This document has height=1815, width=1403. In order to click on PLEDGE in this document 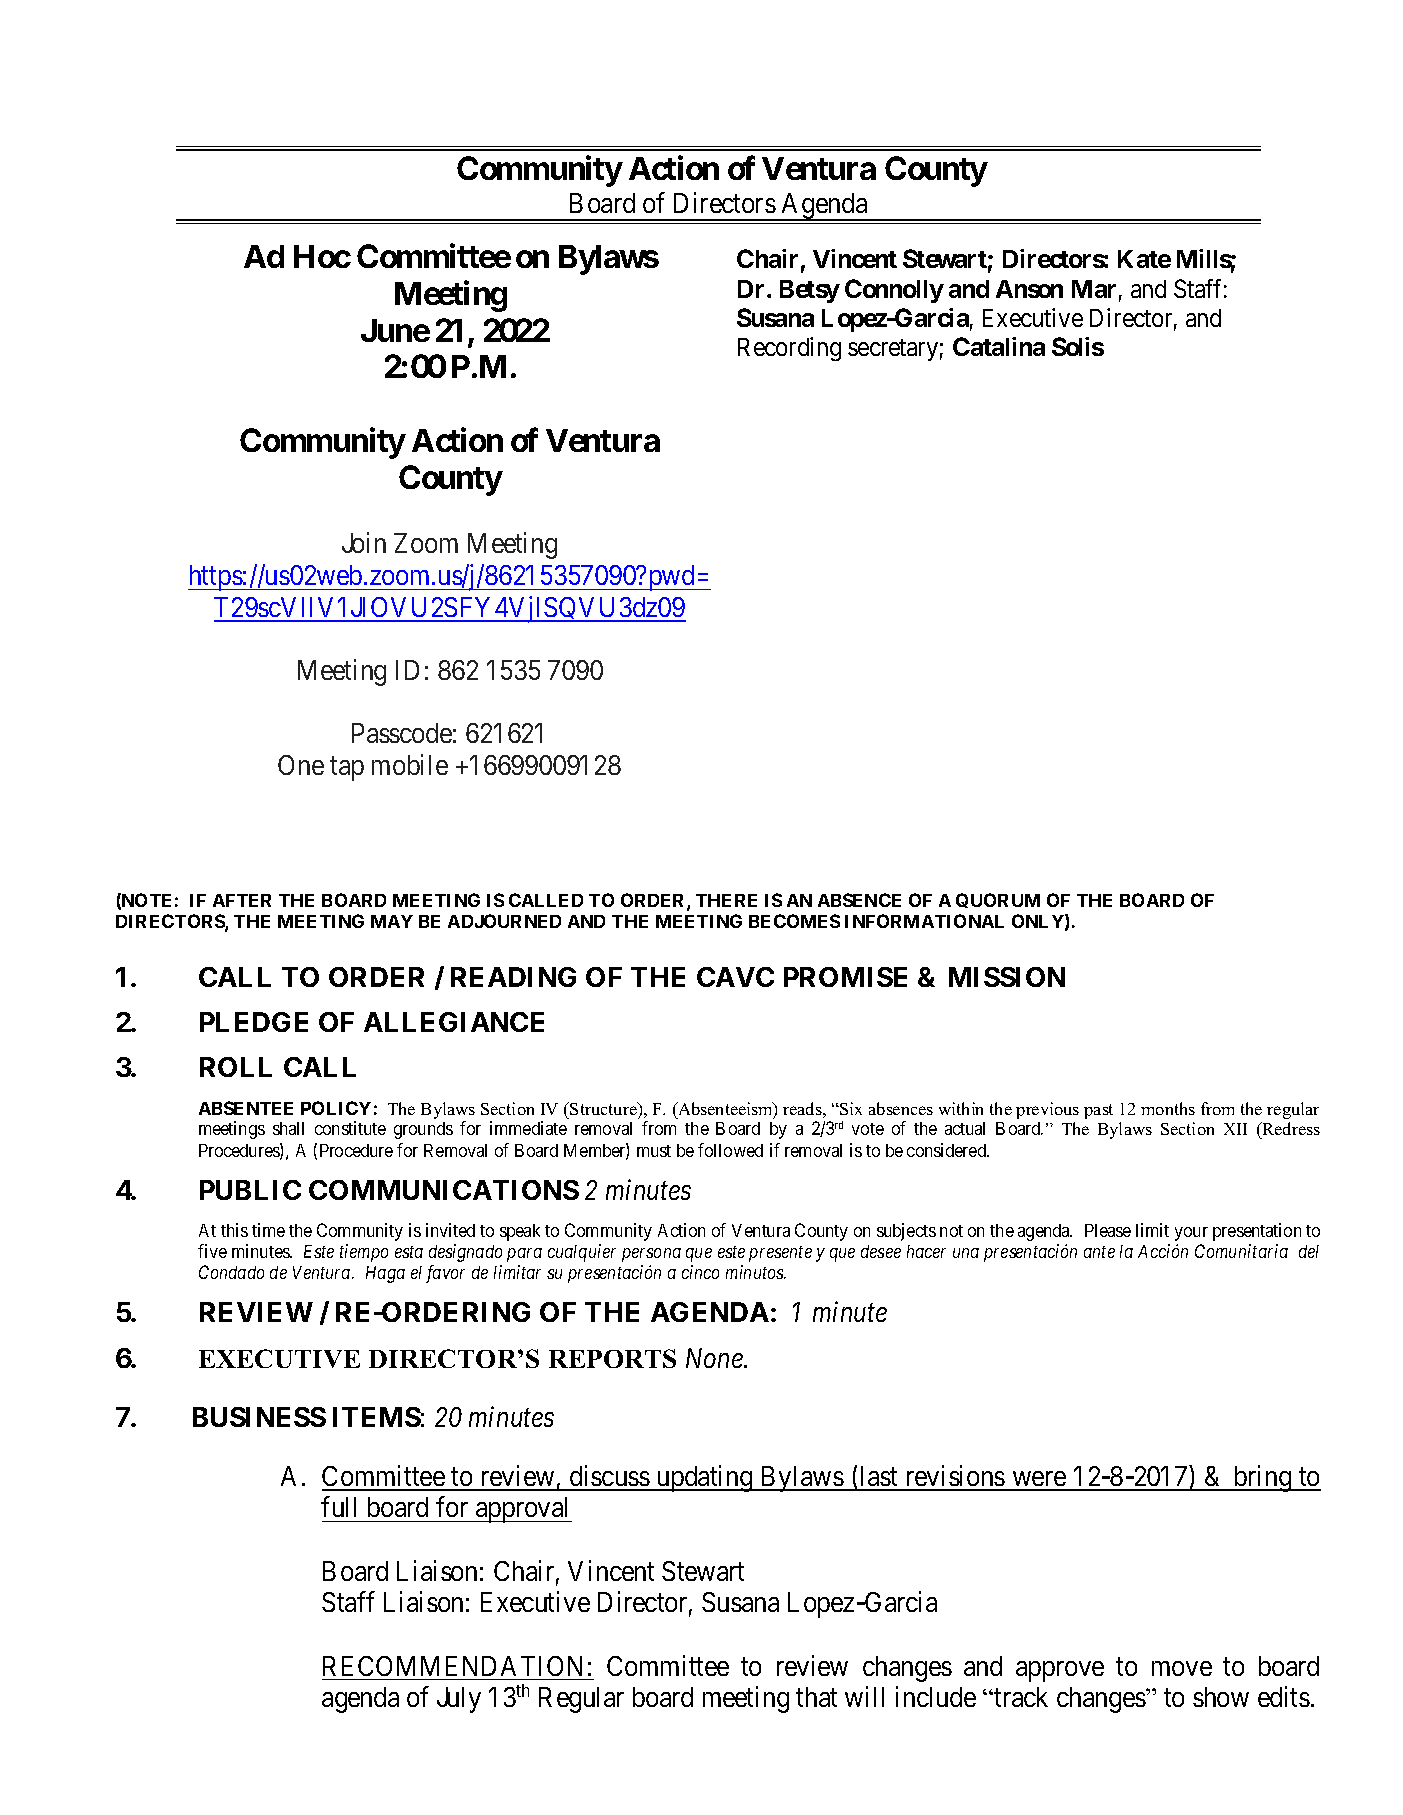, I will do `click(254, 1022)`.
